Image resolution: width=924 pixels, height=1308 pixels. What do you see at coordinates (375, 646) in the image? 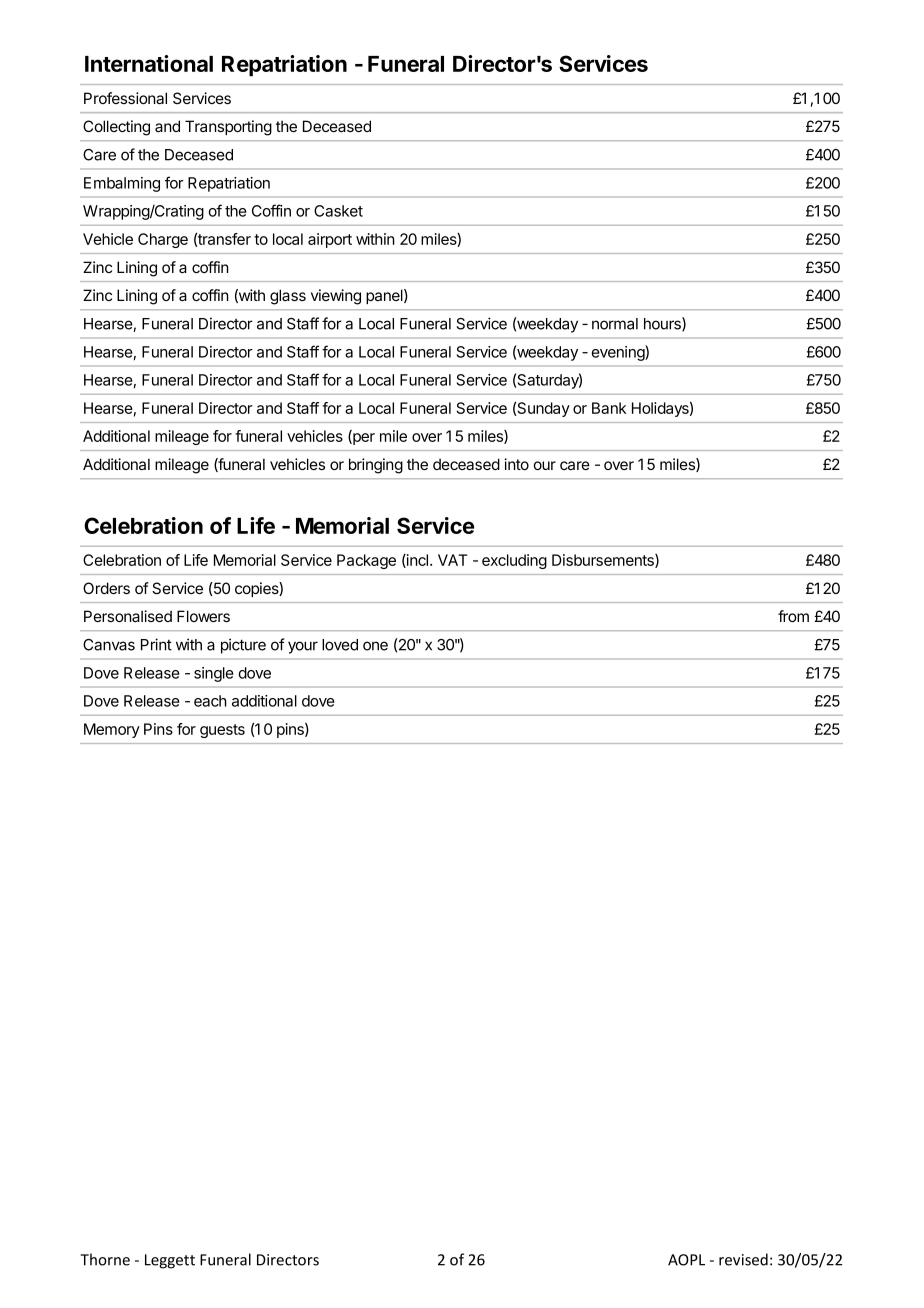
I see `one` at bounding box center [375, 646].
